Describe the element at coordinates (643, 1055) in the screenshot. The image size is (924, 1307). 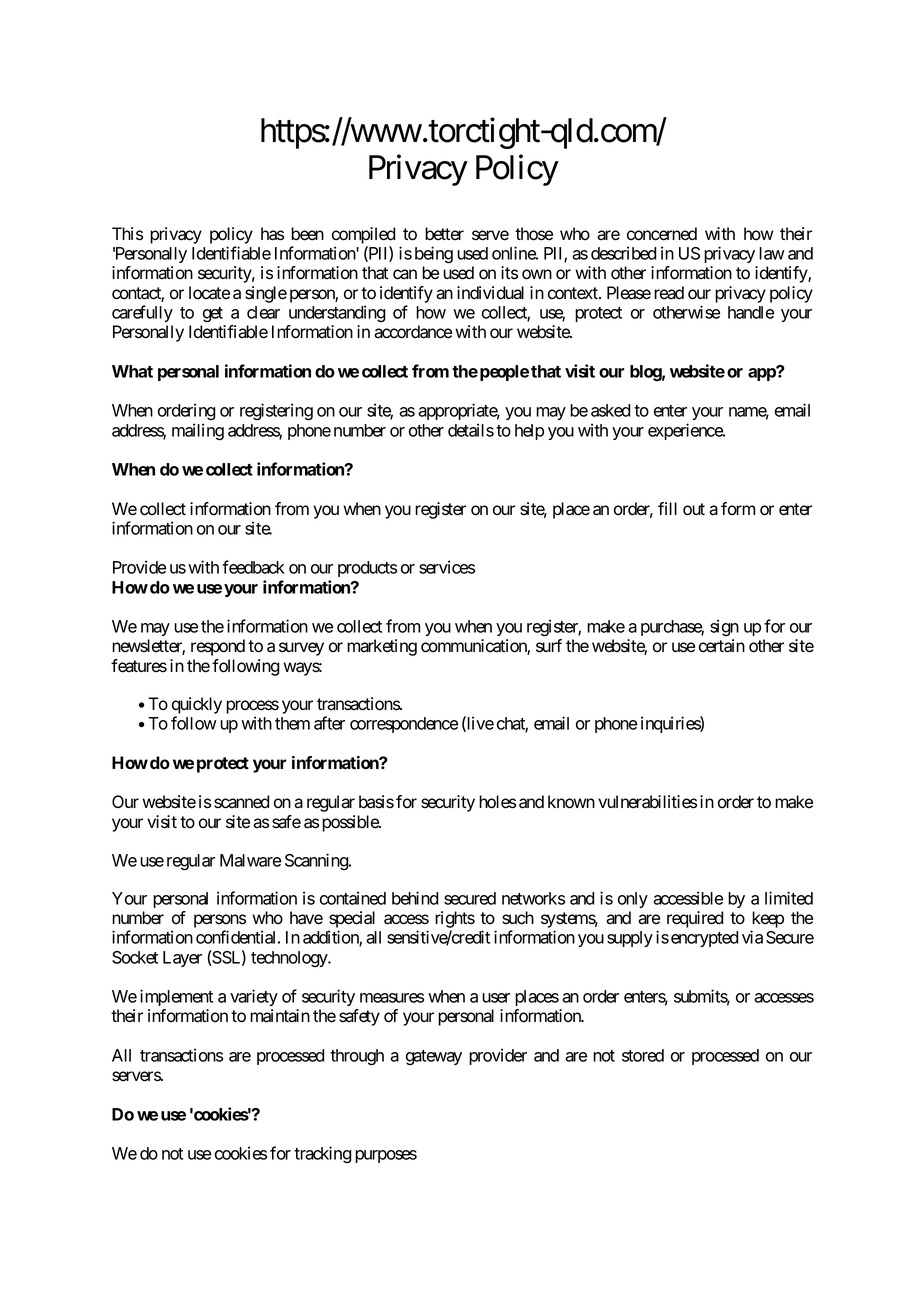
I see `stored` at that location.
